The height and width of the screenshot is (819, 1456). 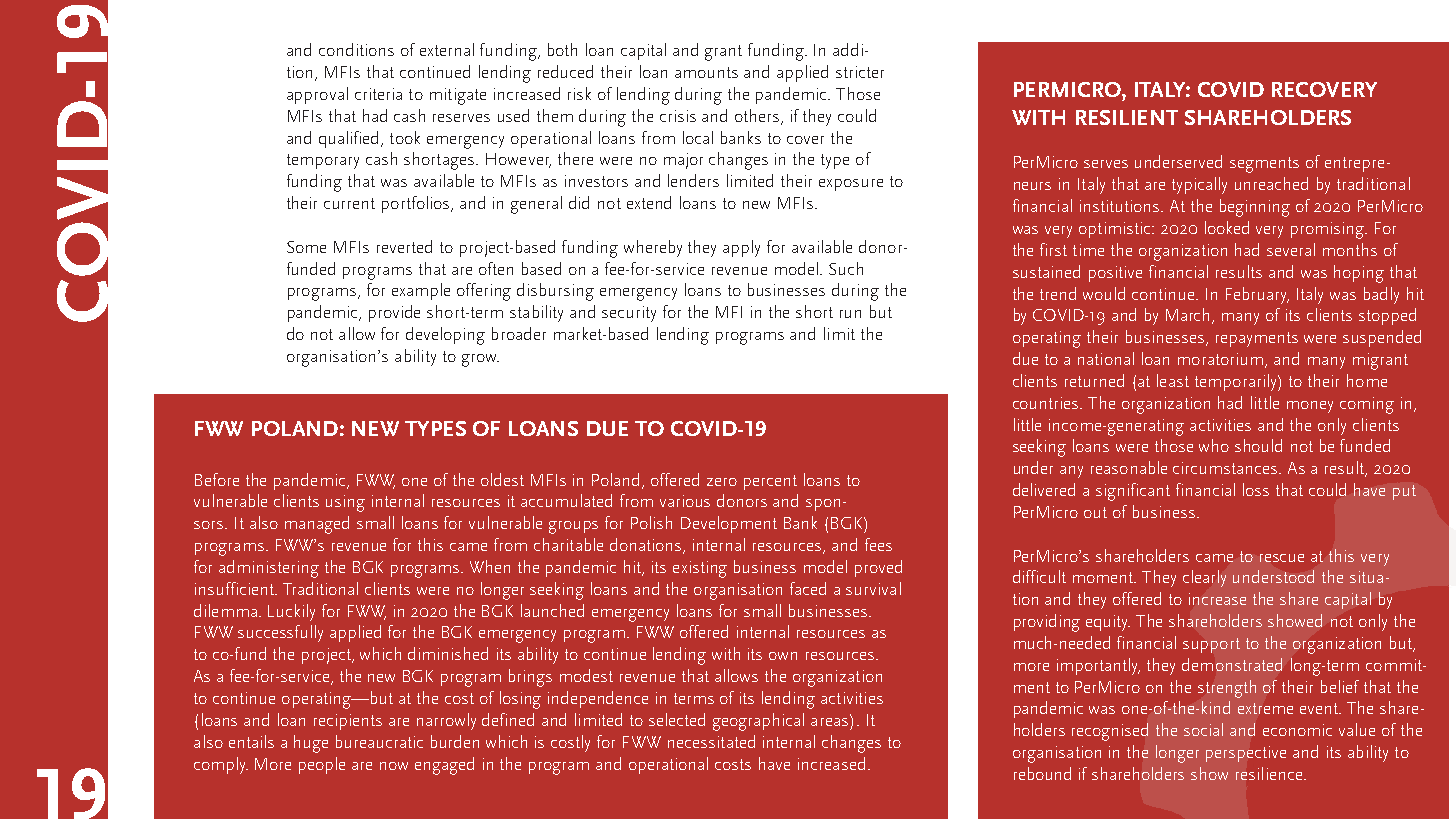 What do you see at coordinates (379, 741) in the screenshot?
I see `bureaucratic` at bounding box center [379, 741].
